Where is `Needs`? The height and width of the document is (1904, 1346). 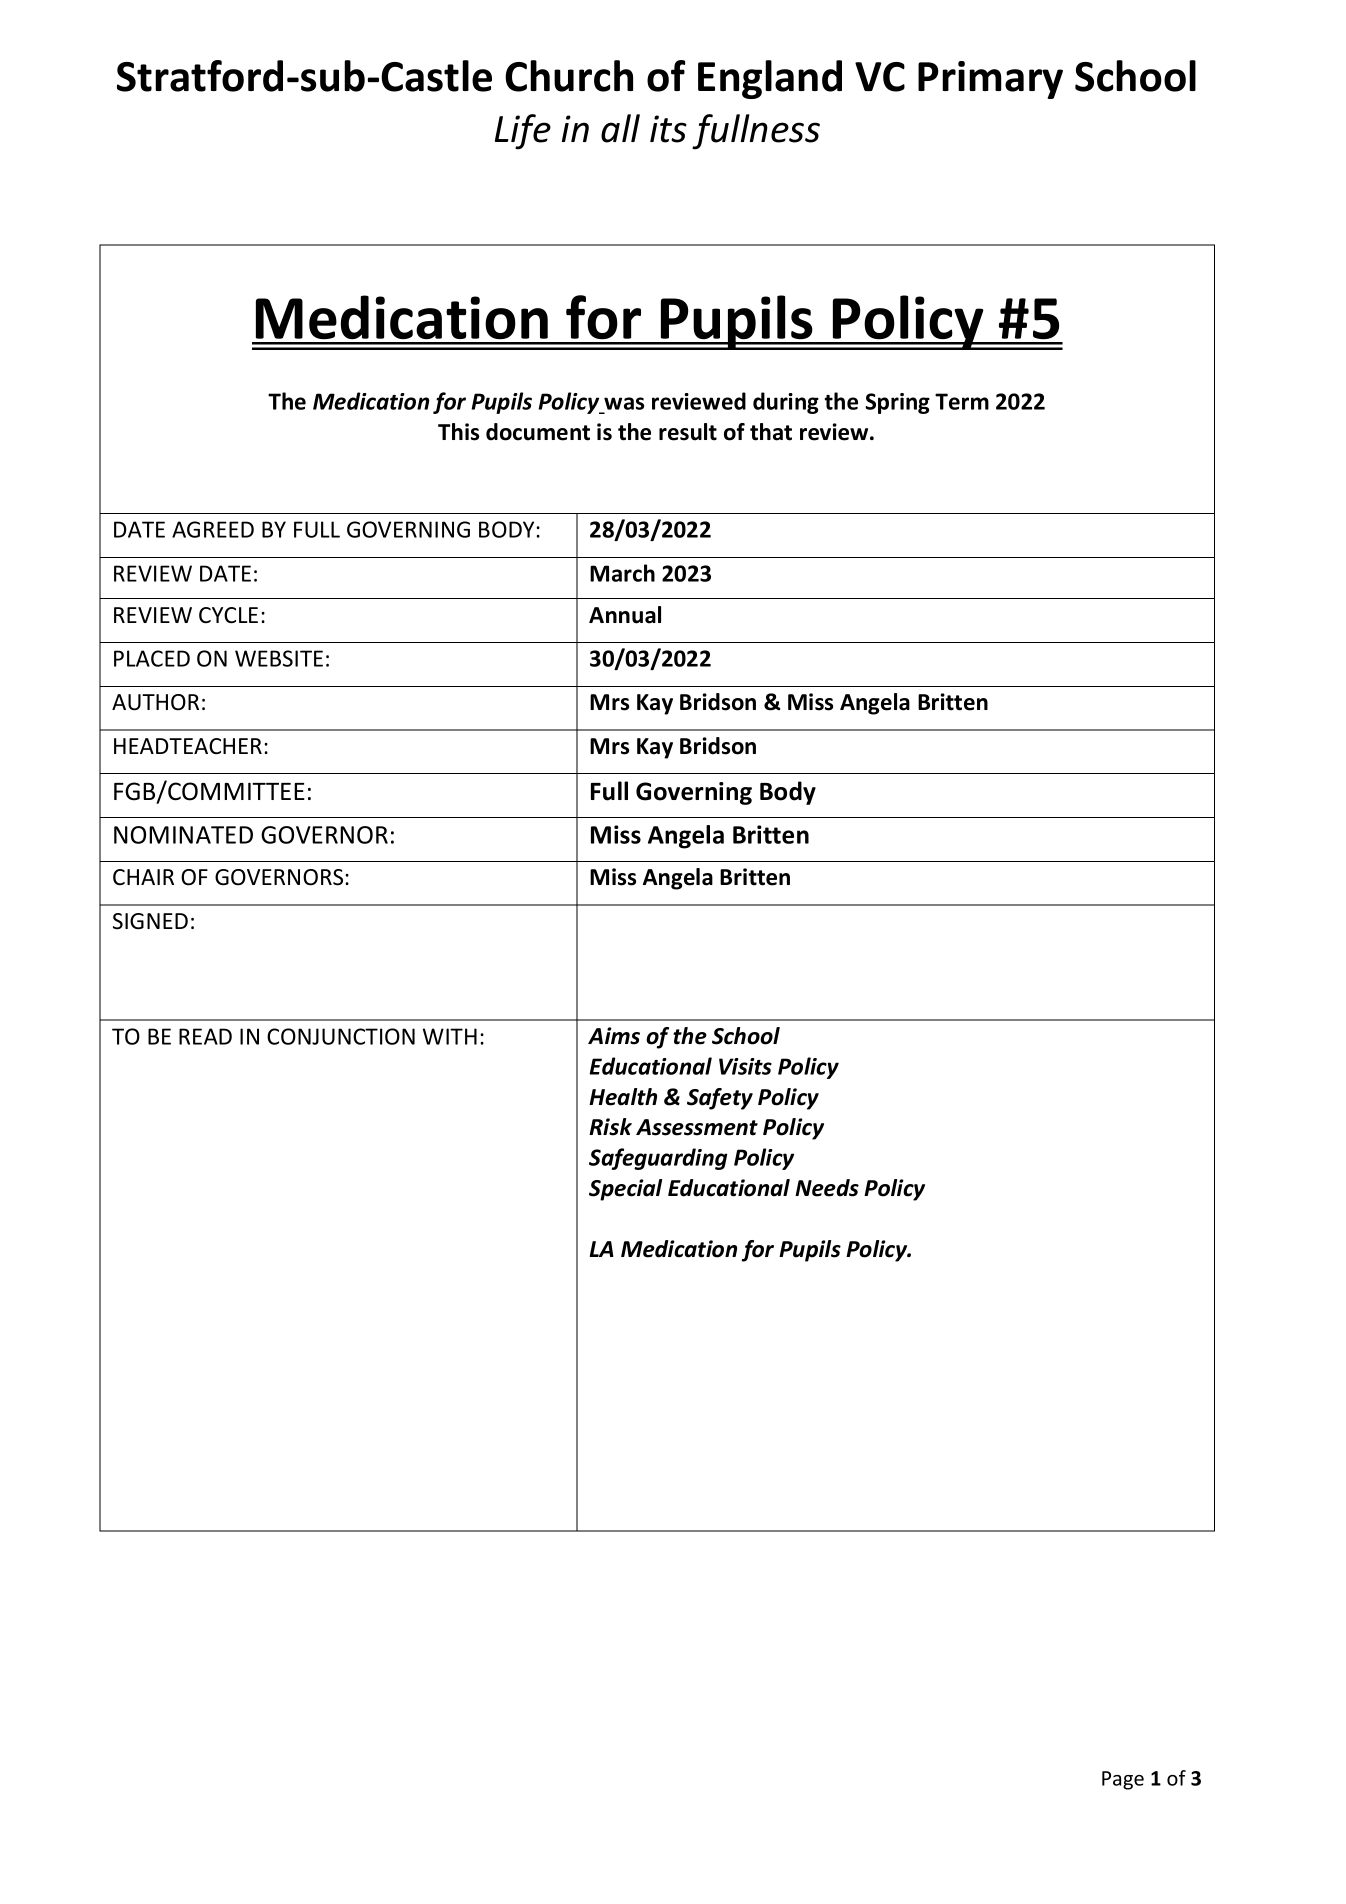 Needs is located at coordinates (827, 1188).
